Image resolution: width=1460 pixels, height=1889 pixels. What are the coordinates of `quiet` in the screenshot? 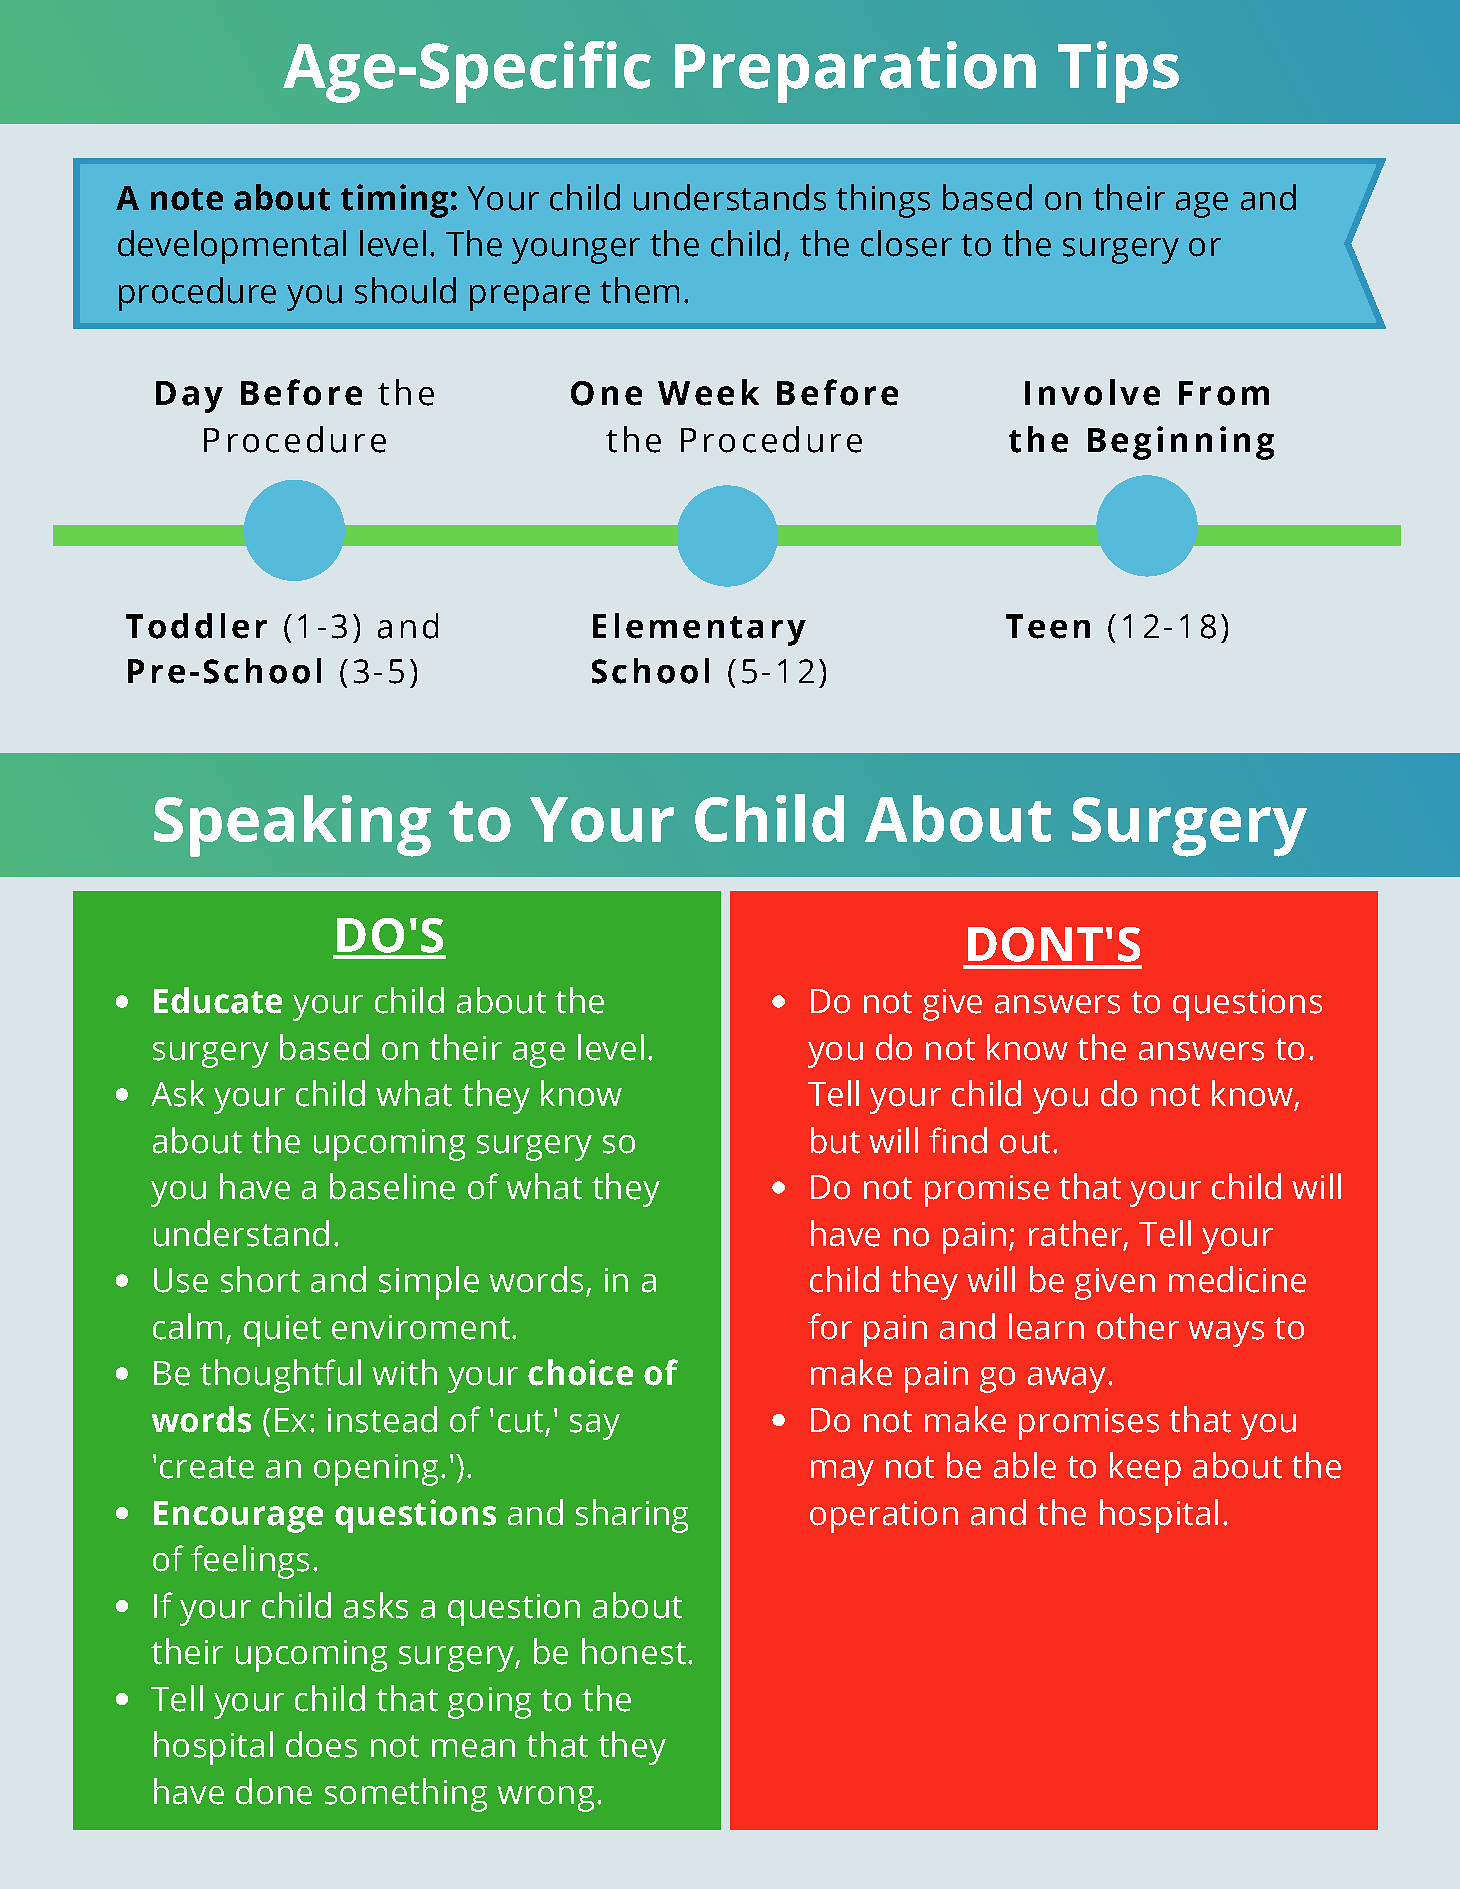 It's located at (282, 1331).
